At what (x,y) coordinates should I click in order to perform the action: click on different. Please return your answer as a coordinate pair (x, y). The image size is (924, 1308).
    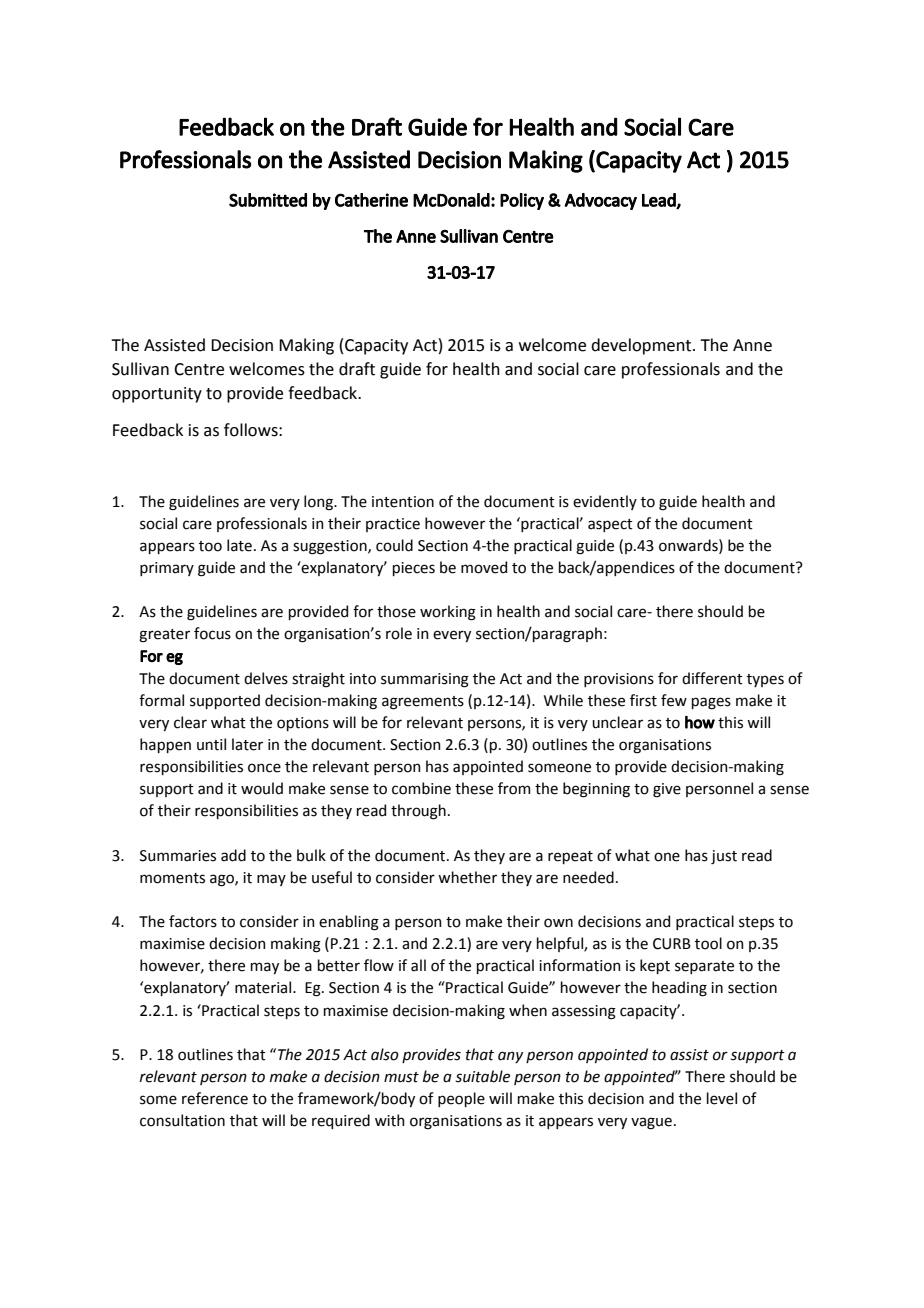
    Looking at the image, I should click on (712, 678).
